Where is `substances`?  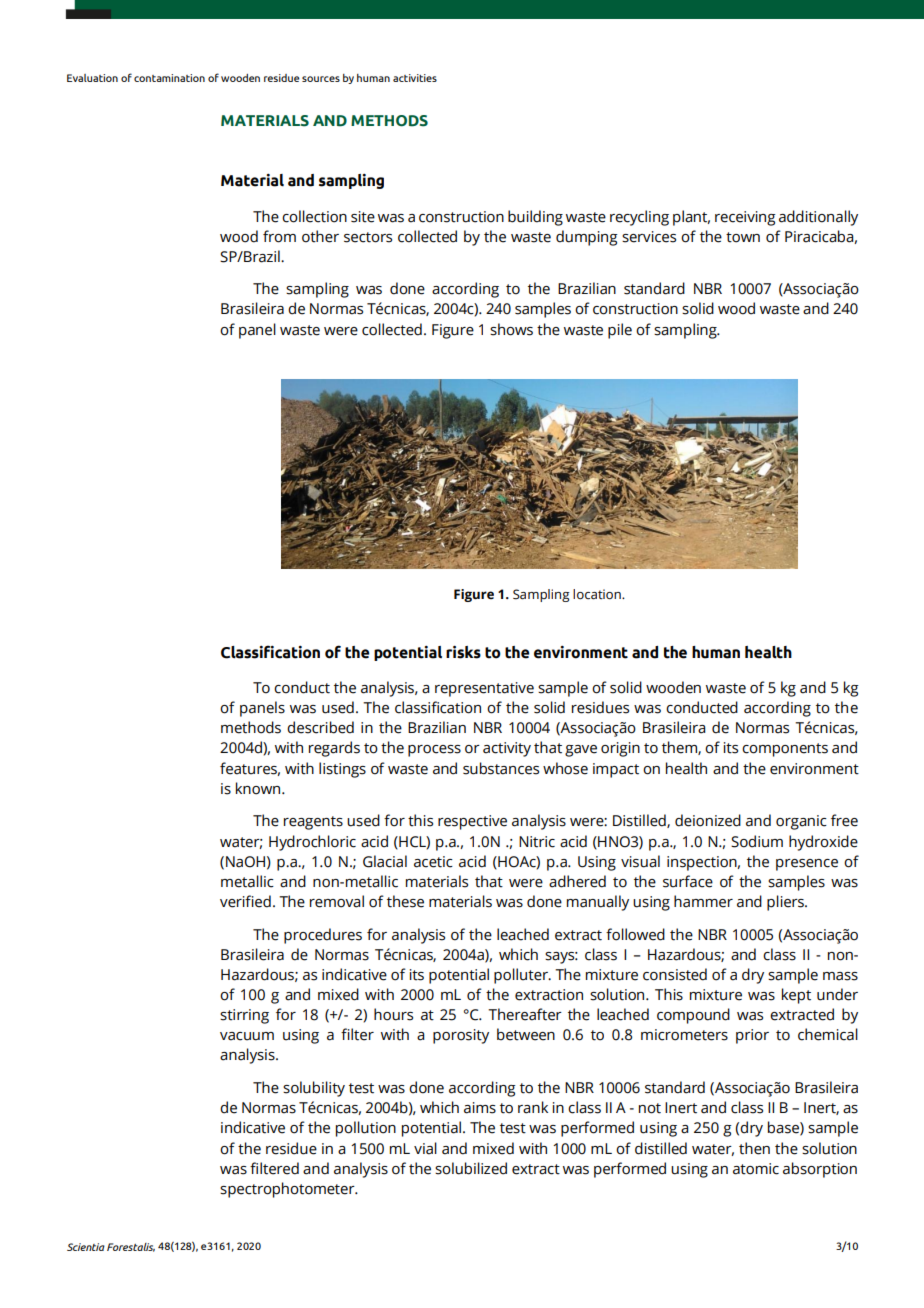
substances is located at coordinates (501, 768).
